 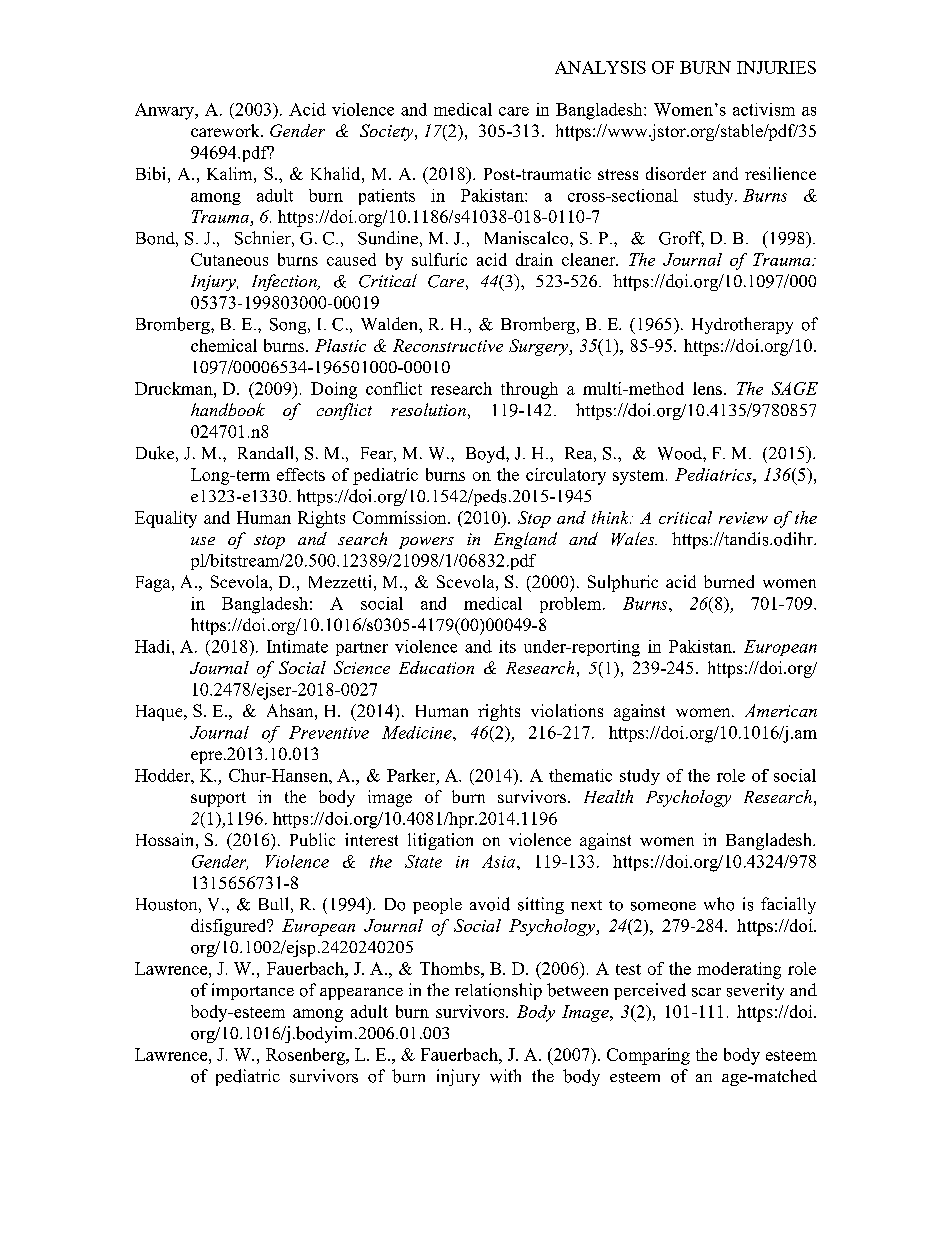 What do you see at coordinates (743, 518) in the screenshot?
I see `review` at bounding box center [743, 518].
